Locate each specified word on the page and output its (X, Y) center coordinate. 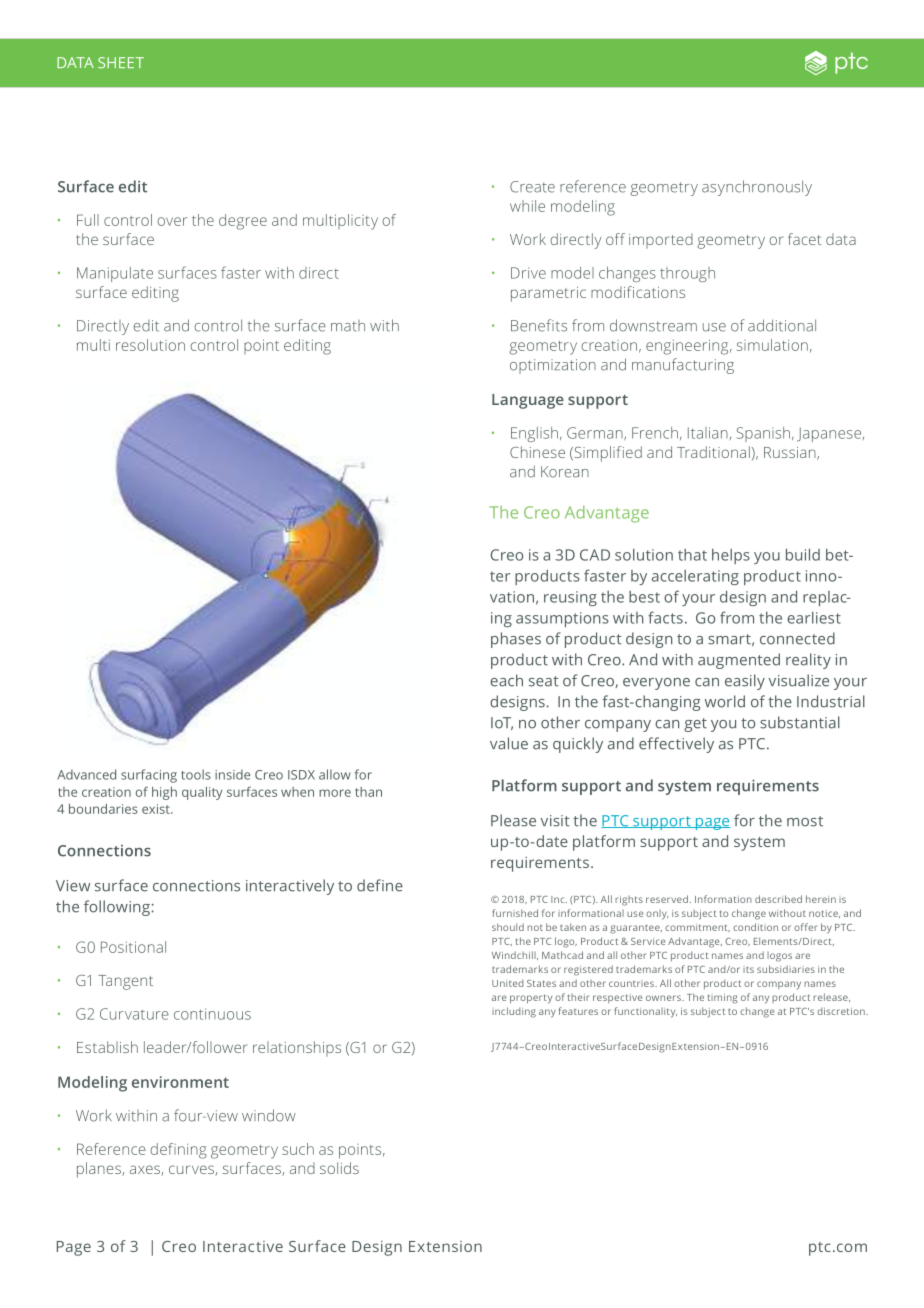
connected (797, 638)
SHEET (121, 62)
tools (196, 774)
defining (178, 1151)
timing (723, 999)
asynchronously (757, 188)
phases (516, 640)
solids (339, 1168)
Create (532, 187)
